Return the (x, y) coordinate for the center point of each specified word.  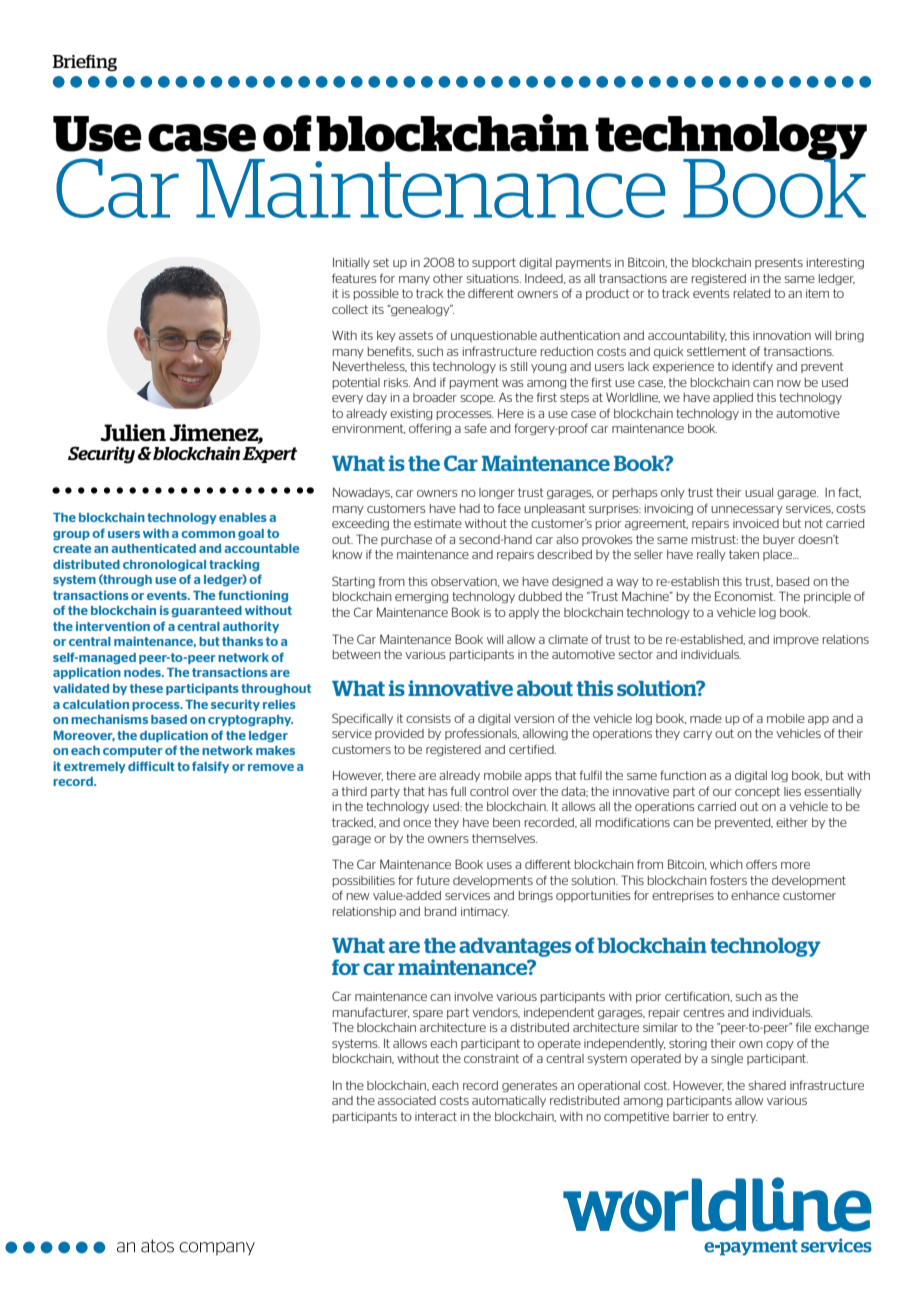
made (706, 718)
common (208, 534)
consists (428, 718)
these (146, 688)
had (470, 508)
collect (350, 309)
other (448, 278)
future (433, 880)
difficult (151, 766)
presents (779, 263)
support (494, 263)
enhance (755, 895)
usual (759, 492)
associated (407, 1100)
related (752, 293)
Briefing (85, 63)
